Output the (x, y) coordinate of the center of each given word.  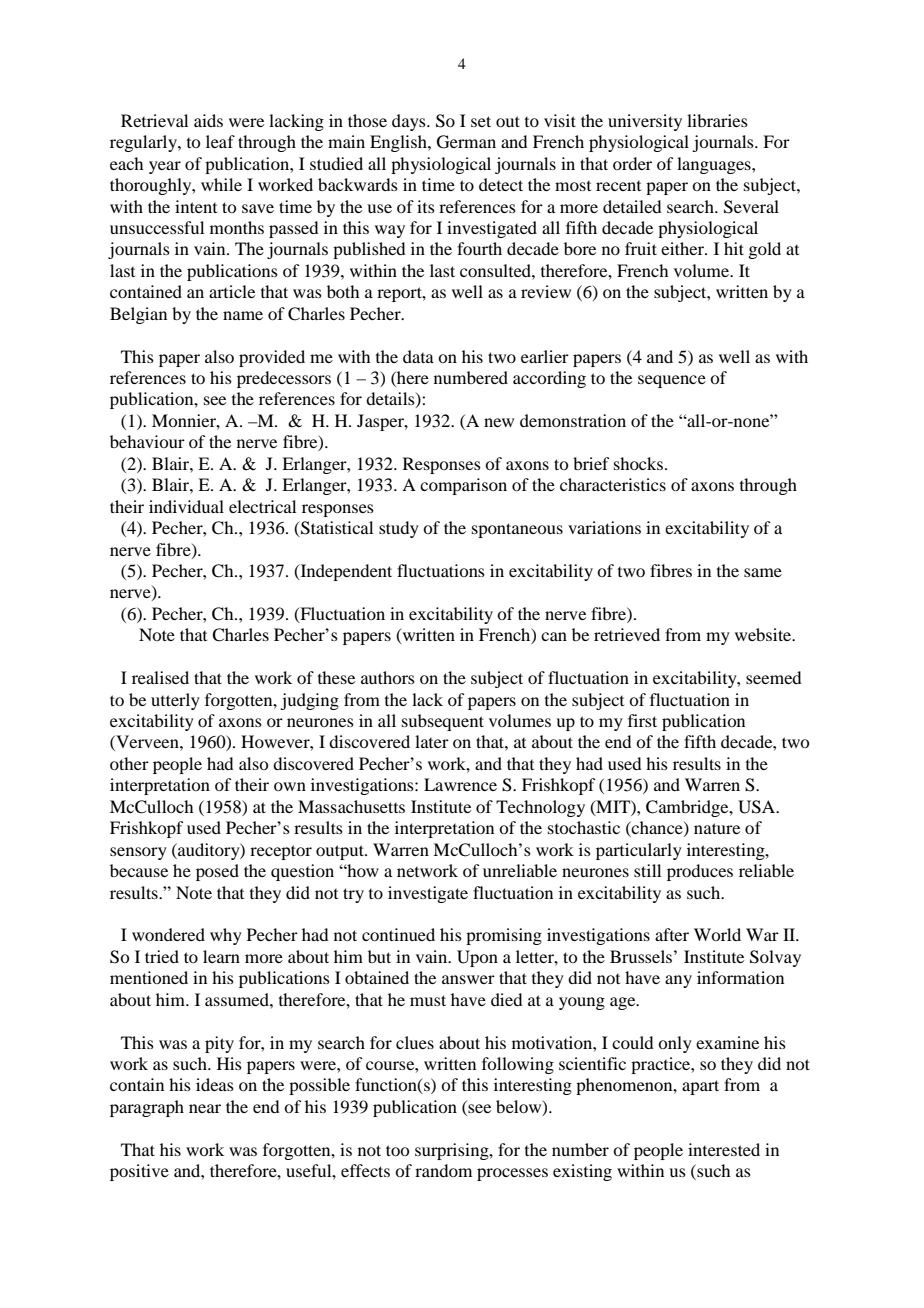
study (399, 529)
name (243, 315)
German (466, 142)
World (717, 934)
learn (221, 956)
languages (715, 165)
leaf (220, 141)
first (642, 720)
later (432, 741)
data (418, 356)
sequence (672, 381)
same (763, 572)
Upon (477, 958)
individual (186, 506)
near (205, 1108)
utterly (175, 701)
